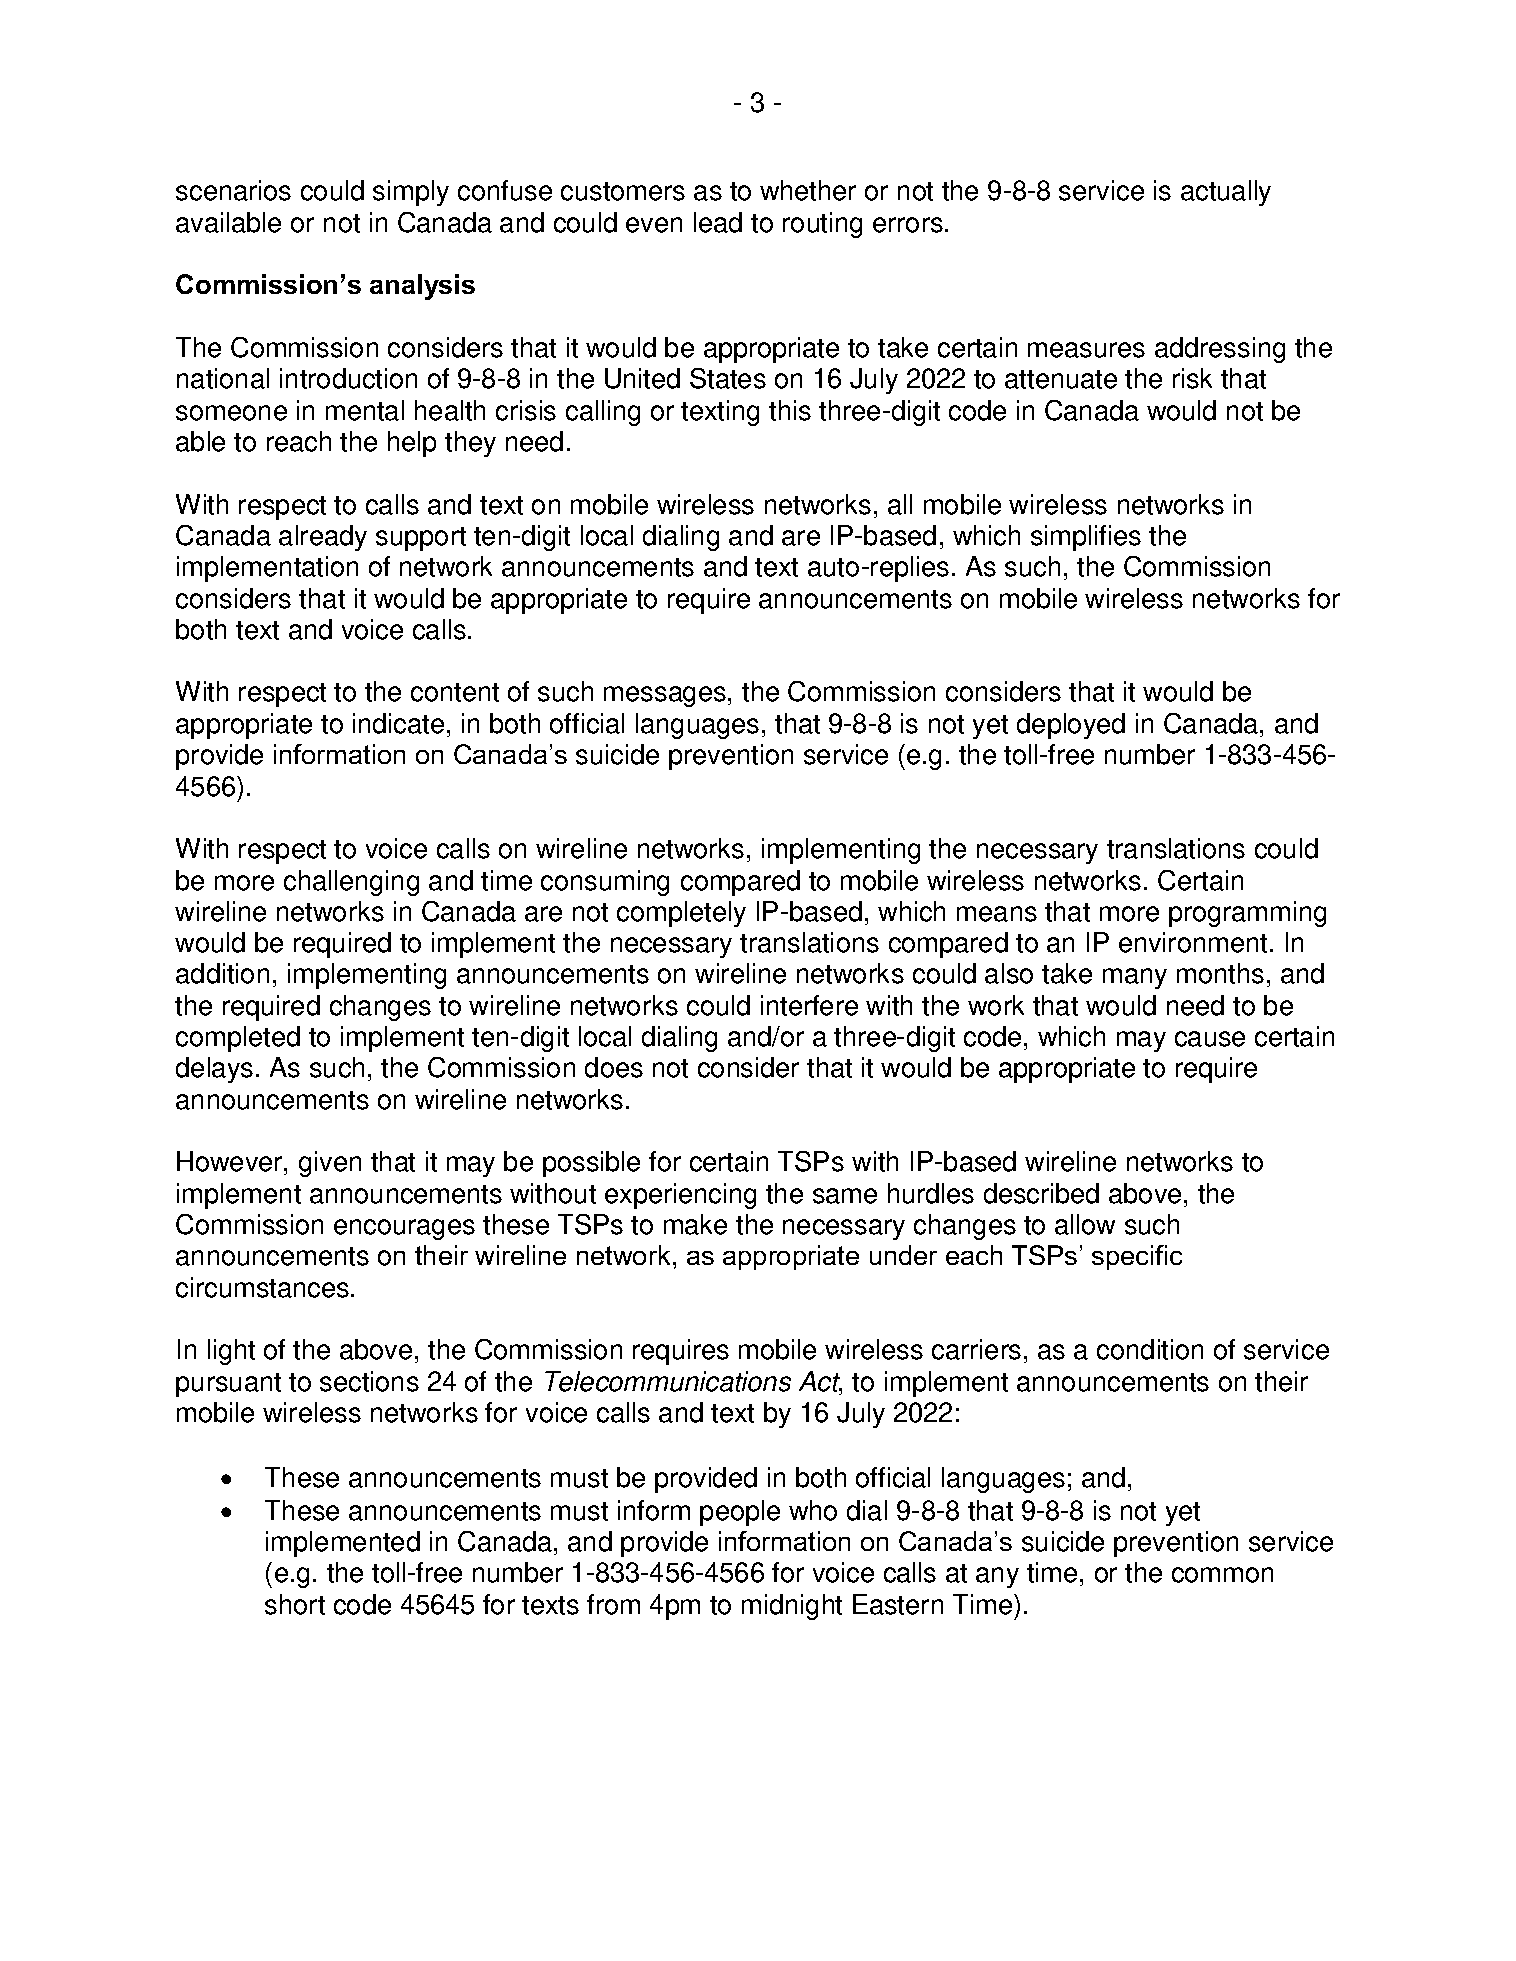 Image resolution: width=1516 pixels, height=1961 pixels. What do you see at coordinates (455, 692) in the image?
I see `content` at bounding box center [455, 692].
